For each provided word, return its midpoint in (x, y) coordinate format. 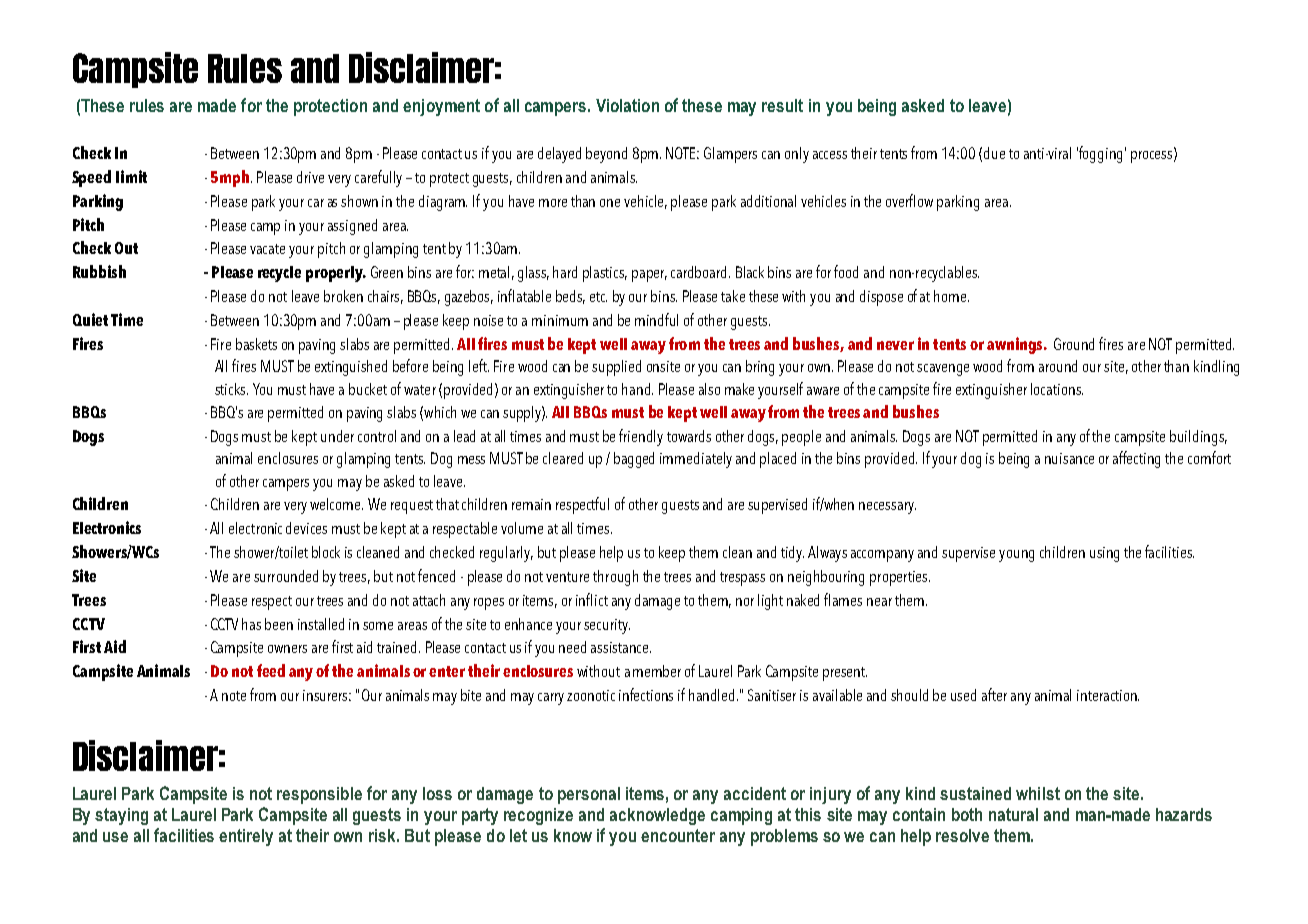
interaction (1108, 695)
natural (1013, 814)
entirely (246, 837)
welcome (336, 504)
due (994, 153)
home (951, 296)
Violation (627, 105)
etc (598, 297)
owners (287, 649)
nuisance (1069, 458)
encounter (678, 835)
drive (310, 177)
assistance (621, 647)
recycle (279, 274)
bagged (634, 460)
